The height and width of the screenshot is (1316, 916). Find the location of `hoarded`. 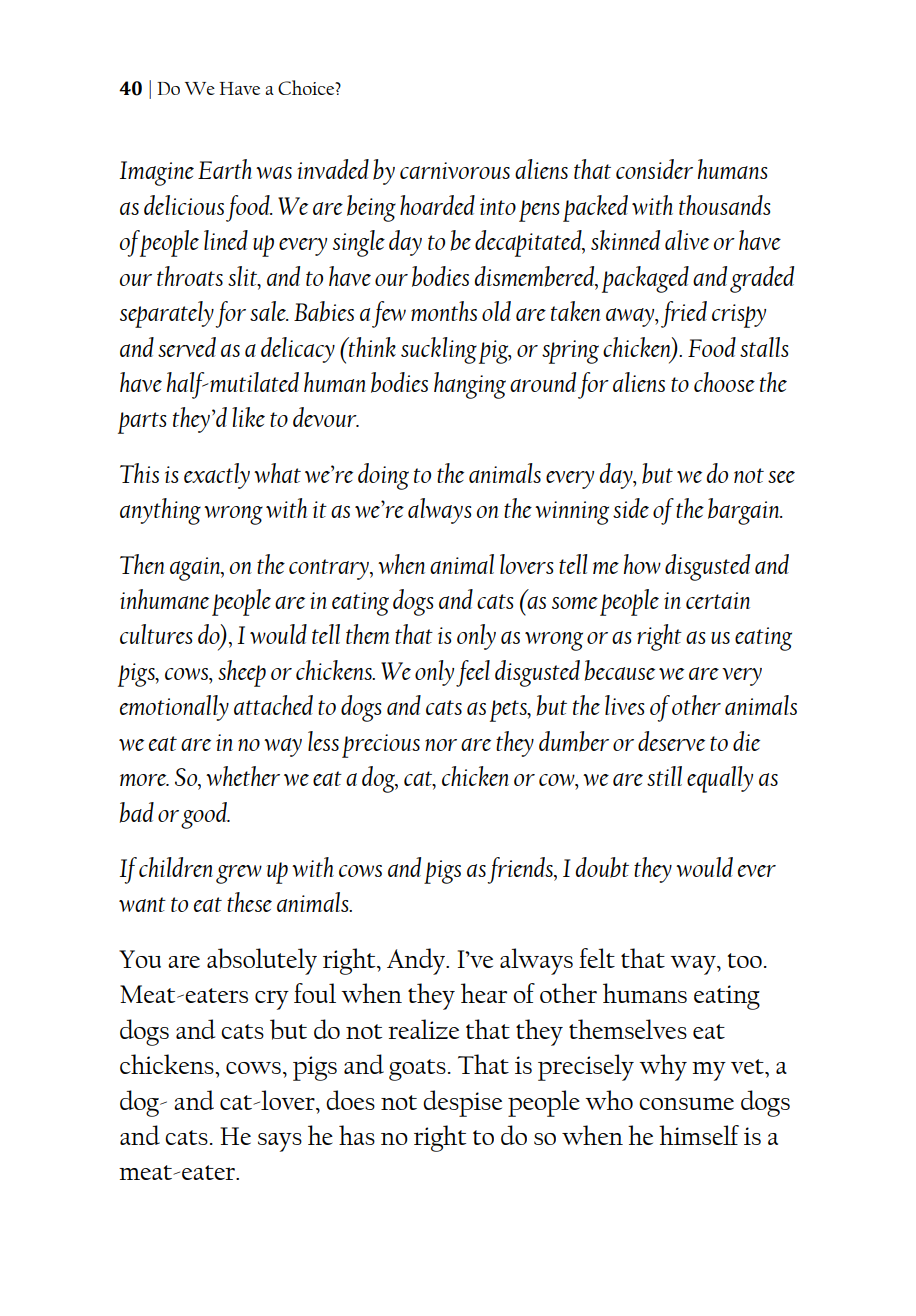

hoarded is located at coordinates (437, 205).
